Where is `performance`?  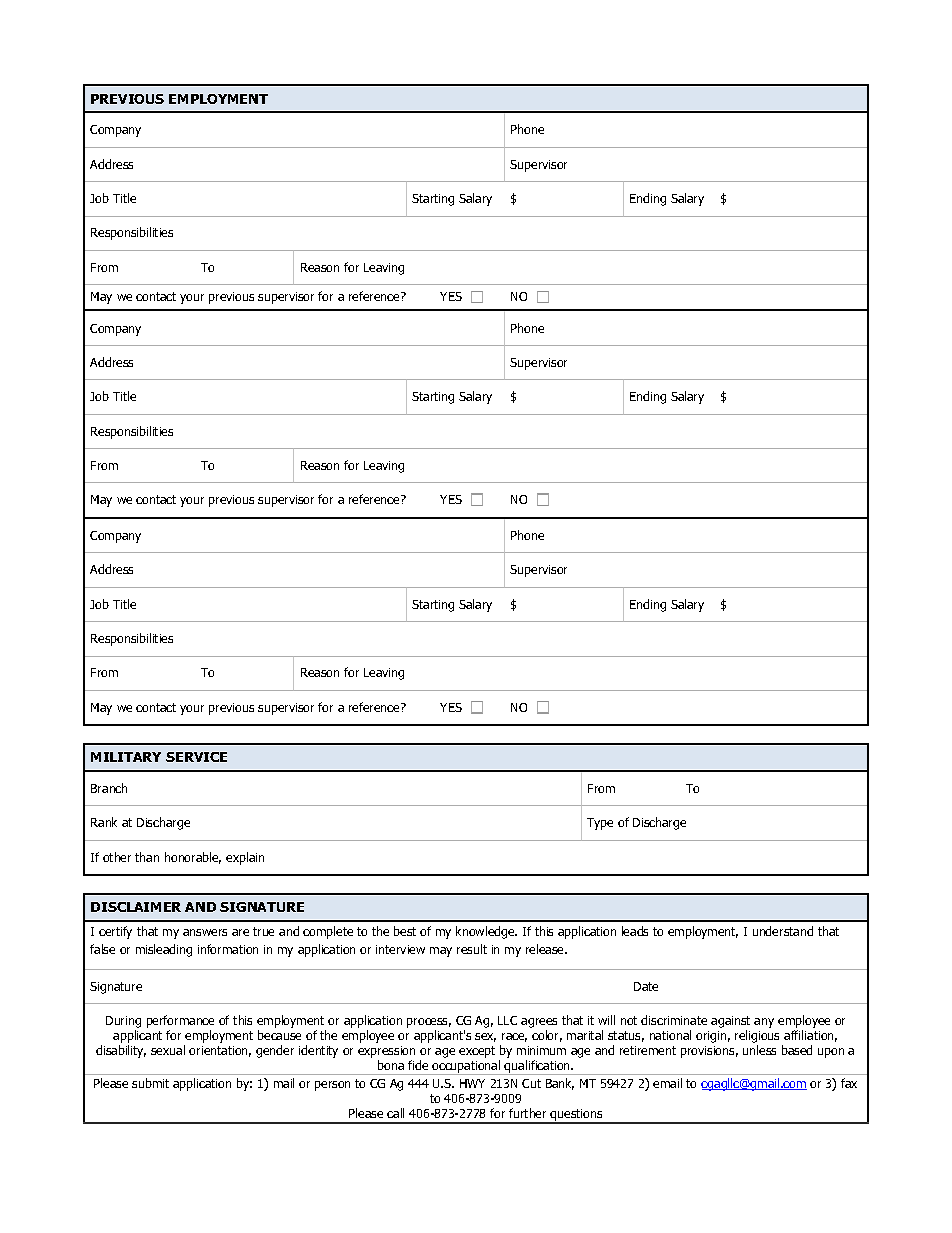 performance is located at coordinates (180, 1021).
